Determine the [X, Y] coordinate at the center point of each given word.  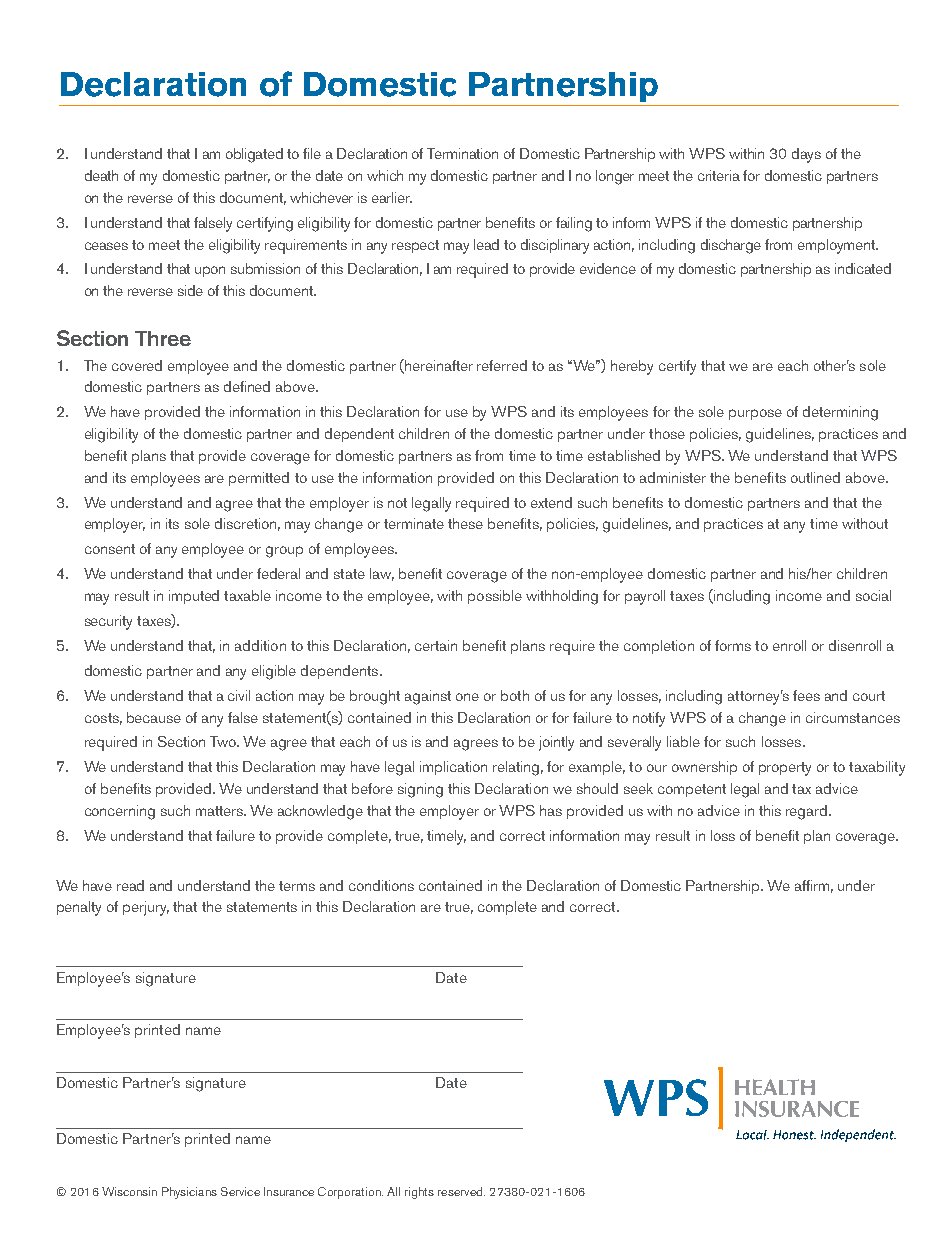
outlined [815, 477]
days [806, 155]
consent [110, 549]
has [551, 810]
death [101, 175]
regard [808, 812]
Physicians [189, 1193]
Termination [462, 153]
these [465, 523]
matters [221, 811]
